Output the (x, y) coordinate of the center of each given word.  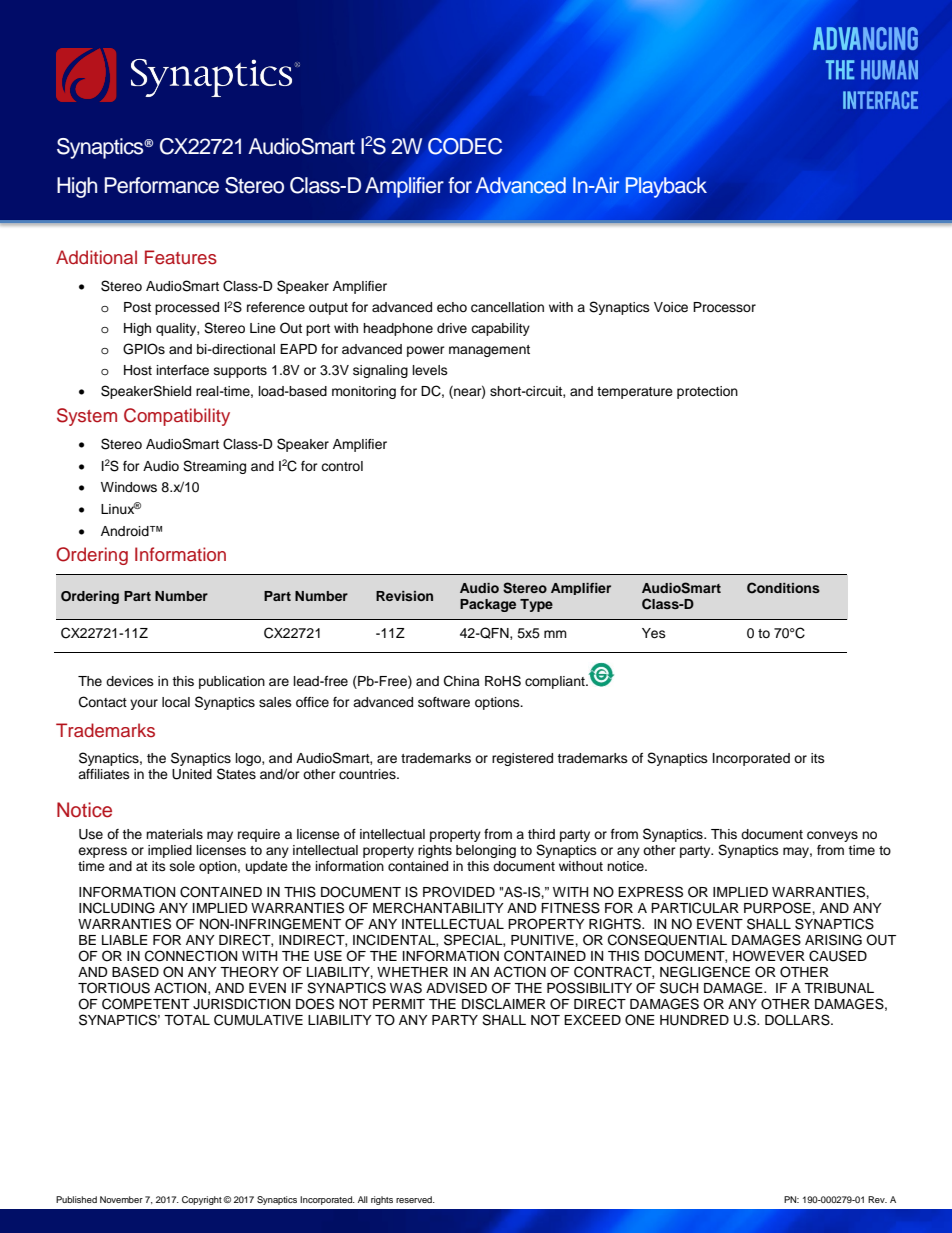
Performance (161, 185)
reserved (415, 1199)
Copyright (203, 1200)
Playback (666, 187)
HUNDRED (694, 1020)
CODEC (465, 146)
